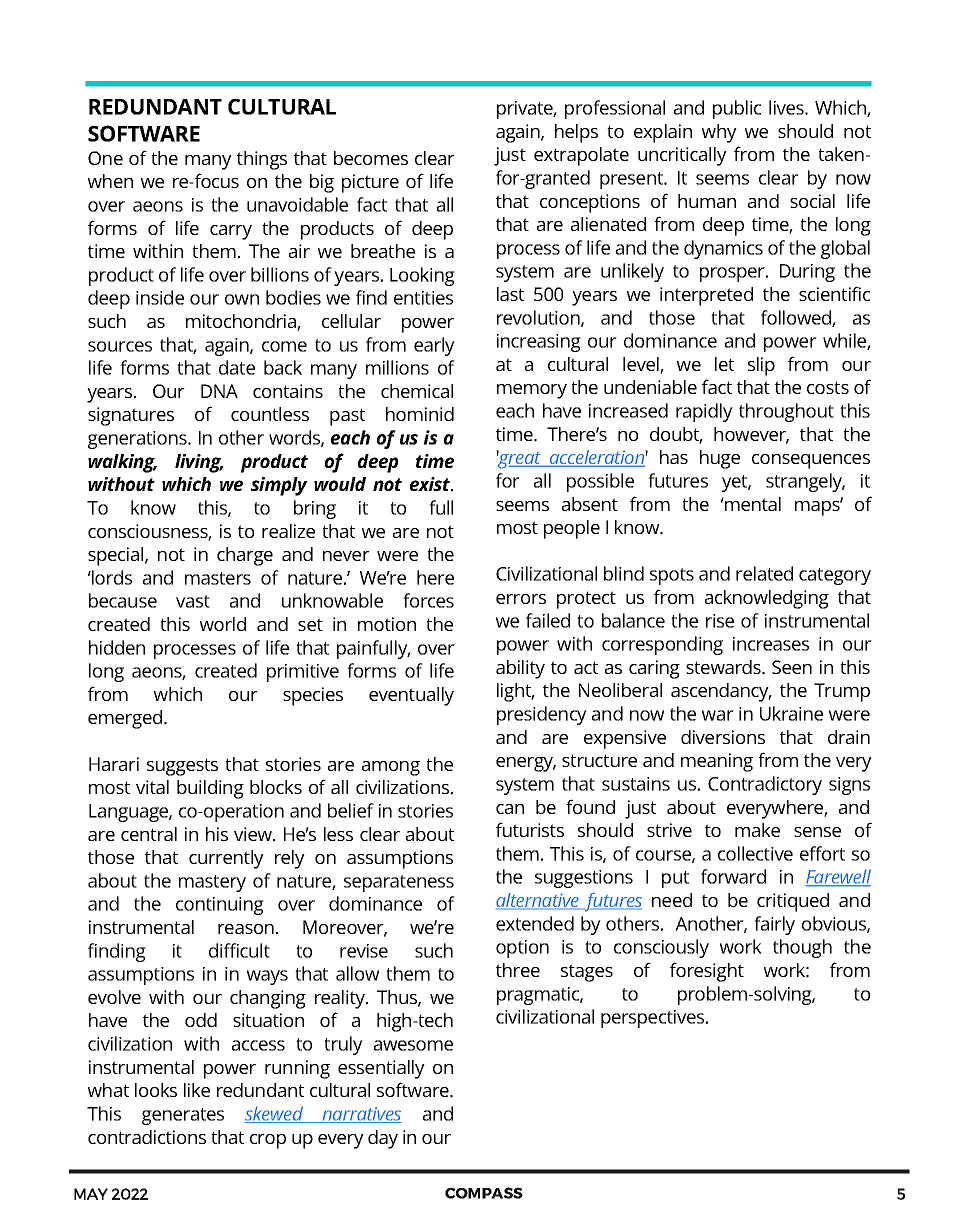 This document has width=967, height=1232. Describe the element at coordinates (719, 133) in the document. I see `why` at that location.
